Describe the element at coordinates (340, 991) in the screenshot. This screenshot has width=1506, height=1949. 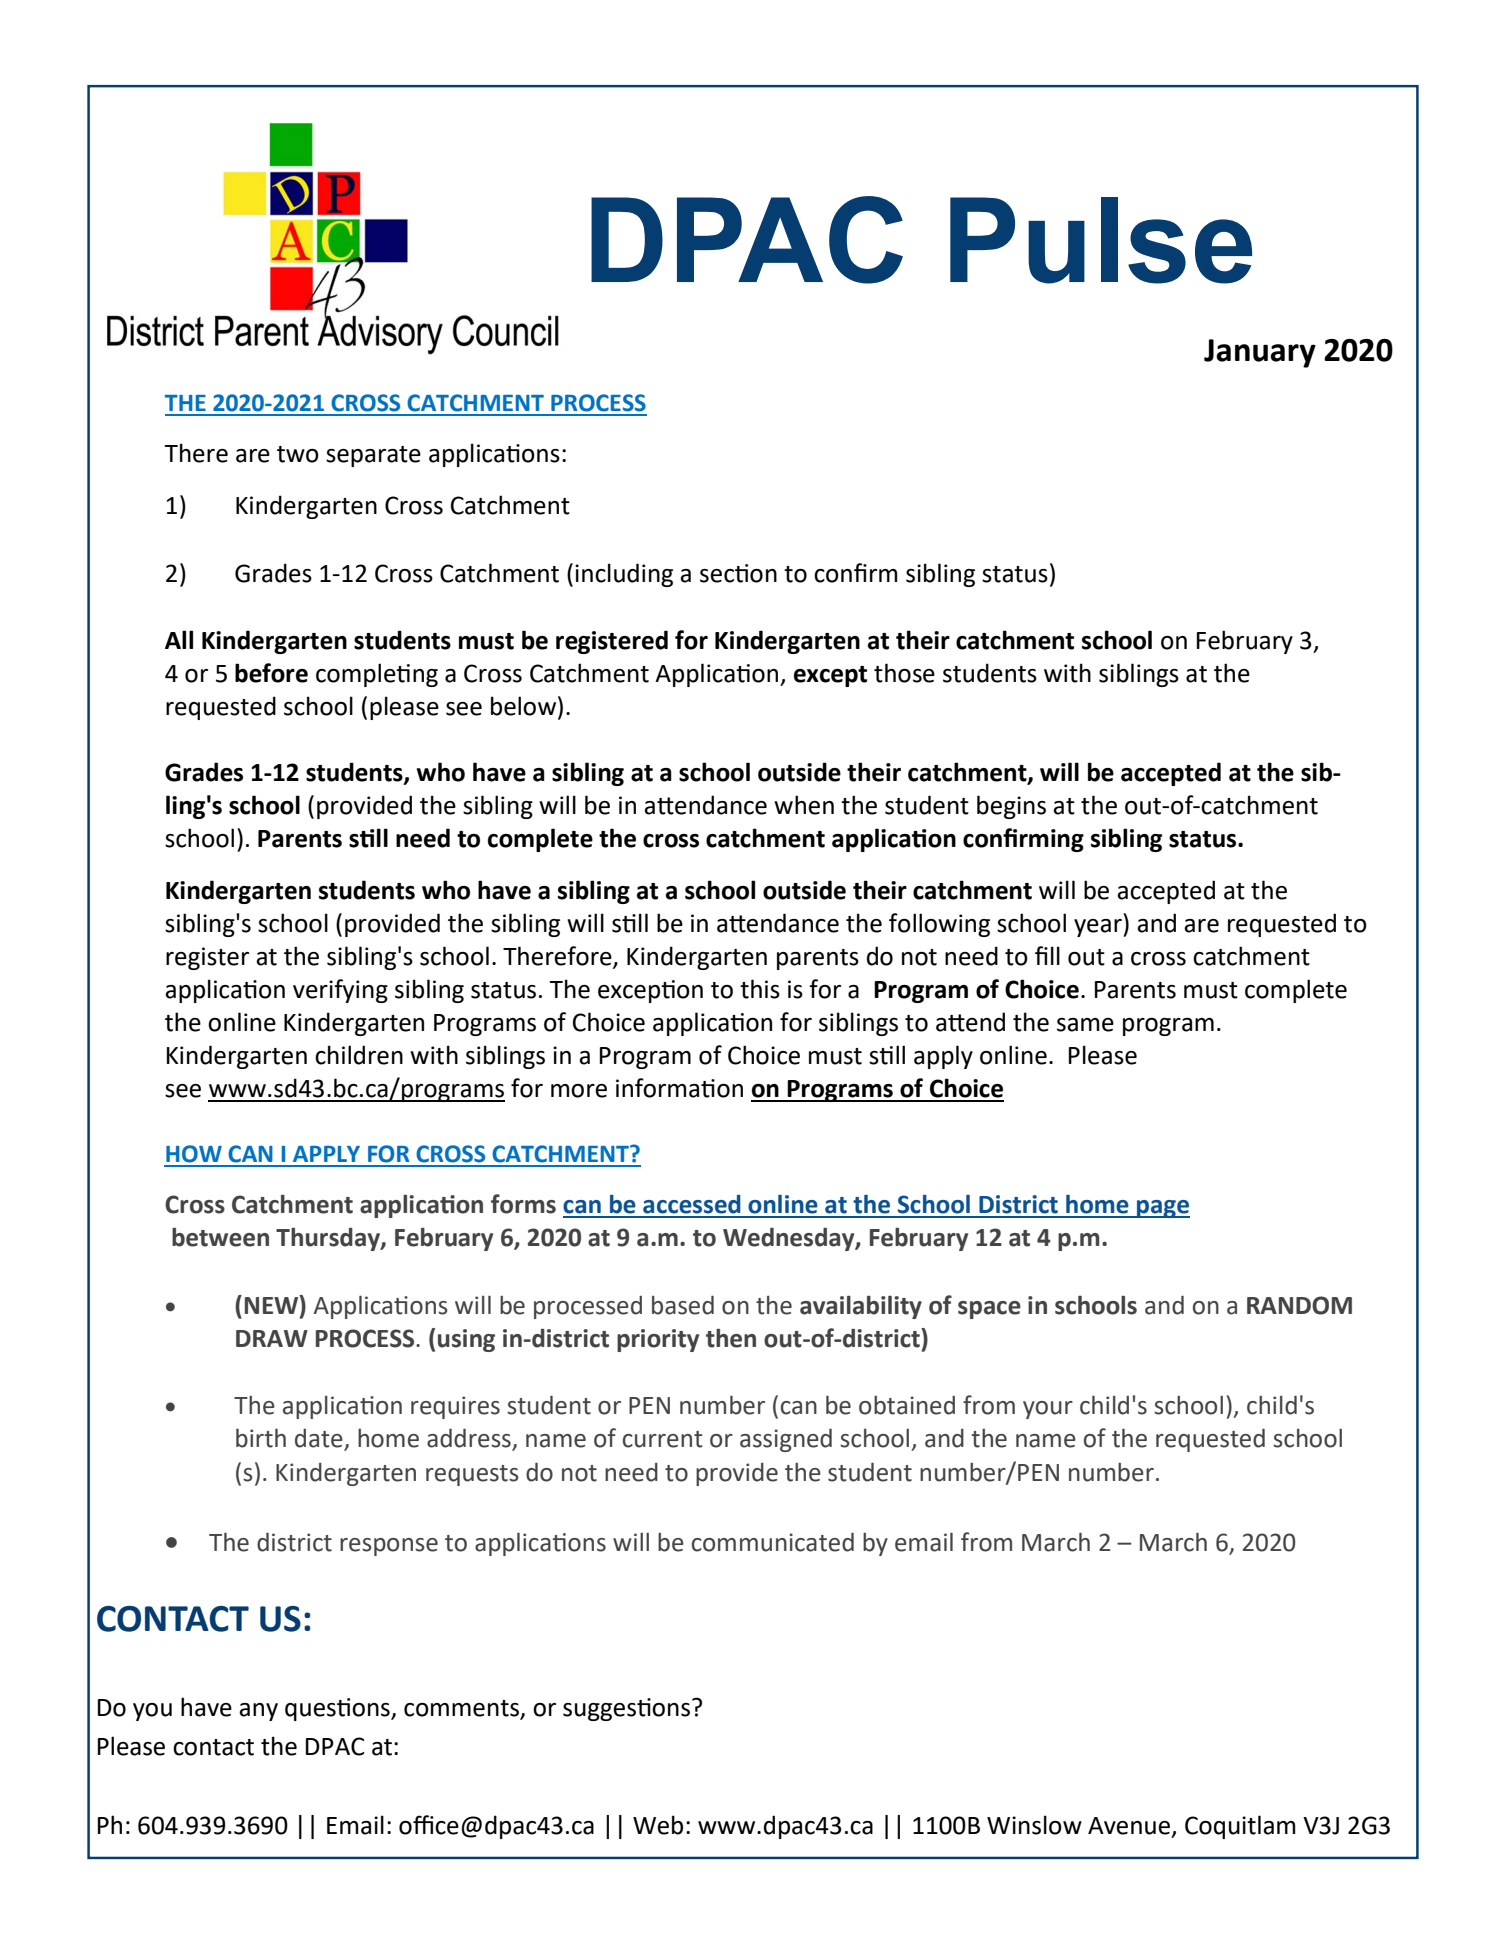
I see `verifying` at that location.
